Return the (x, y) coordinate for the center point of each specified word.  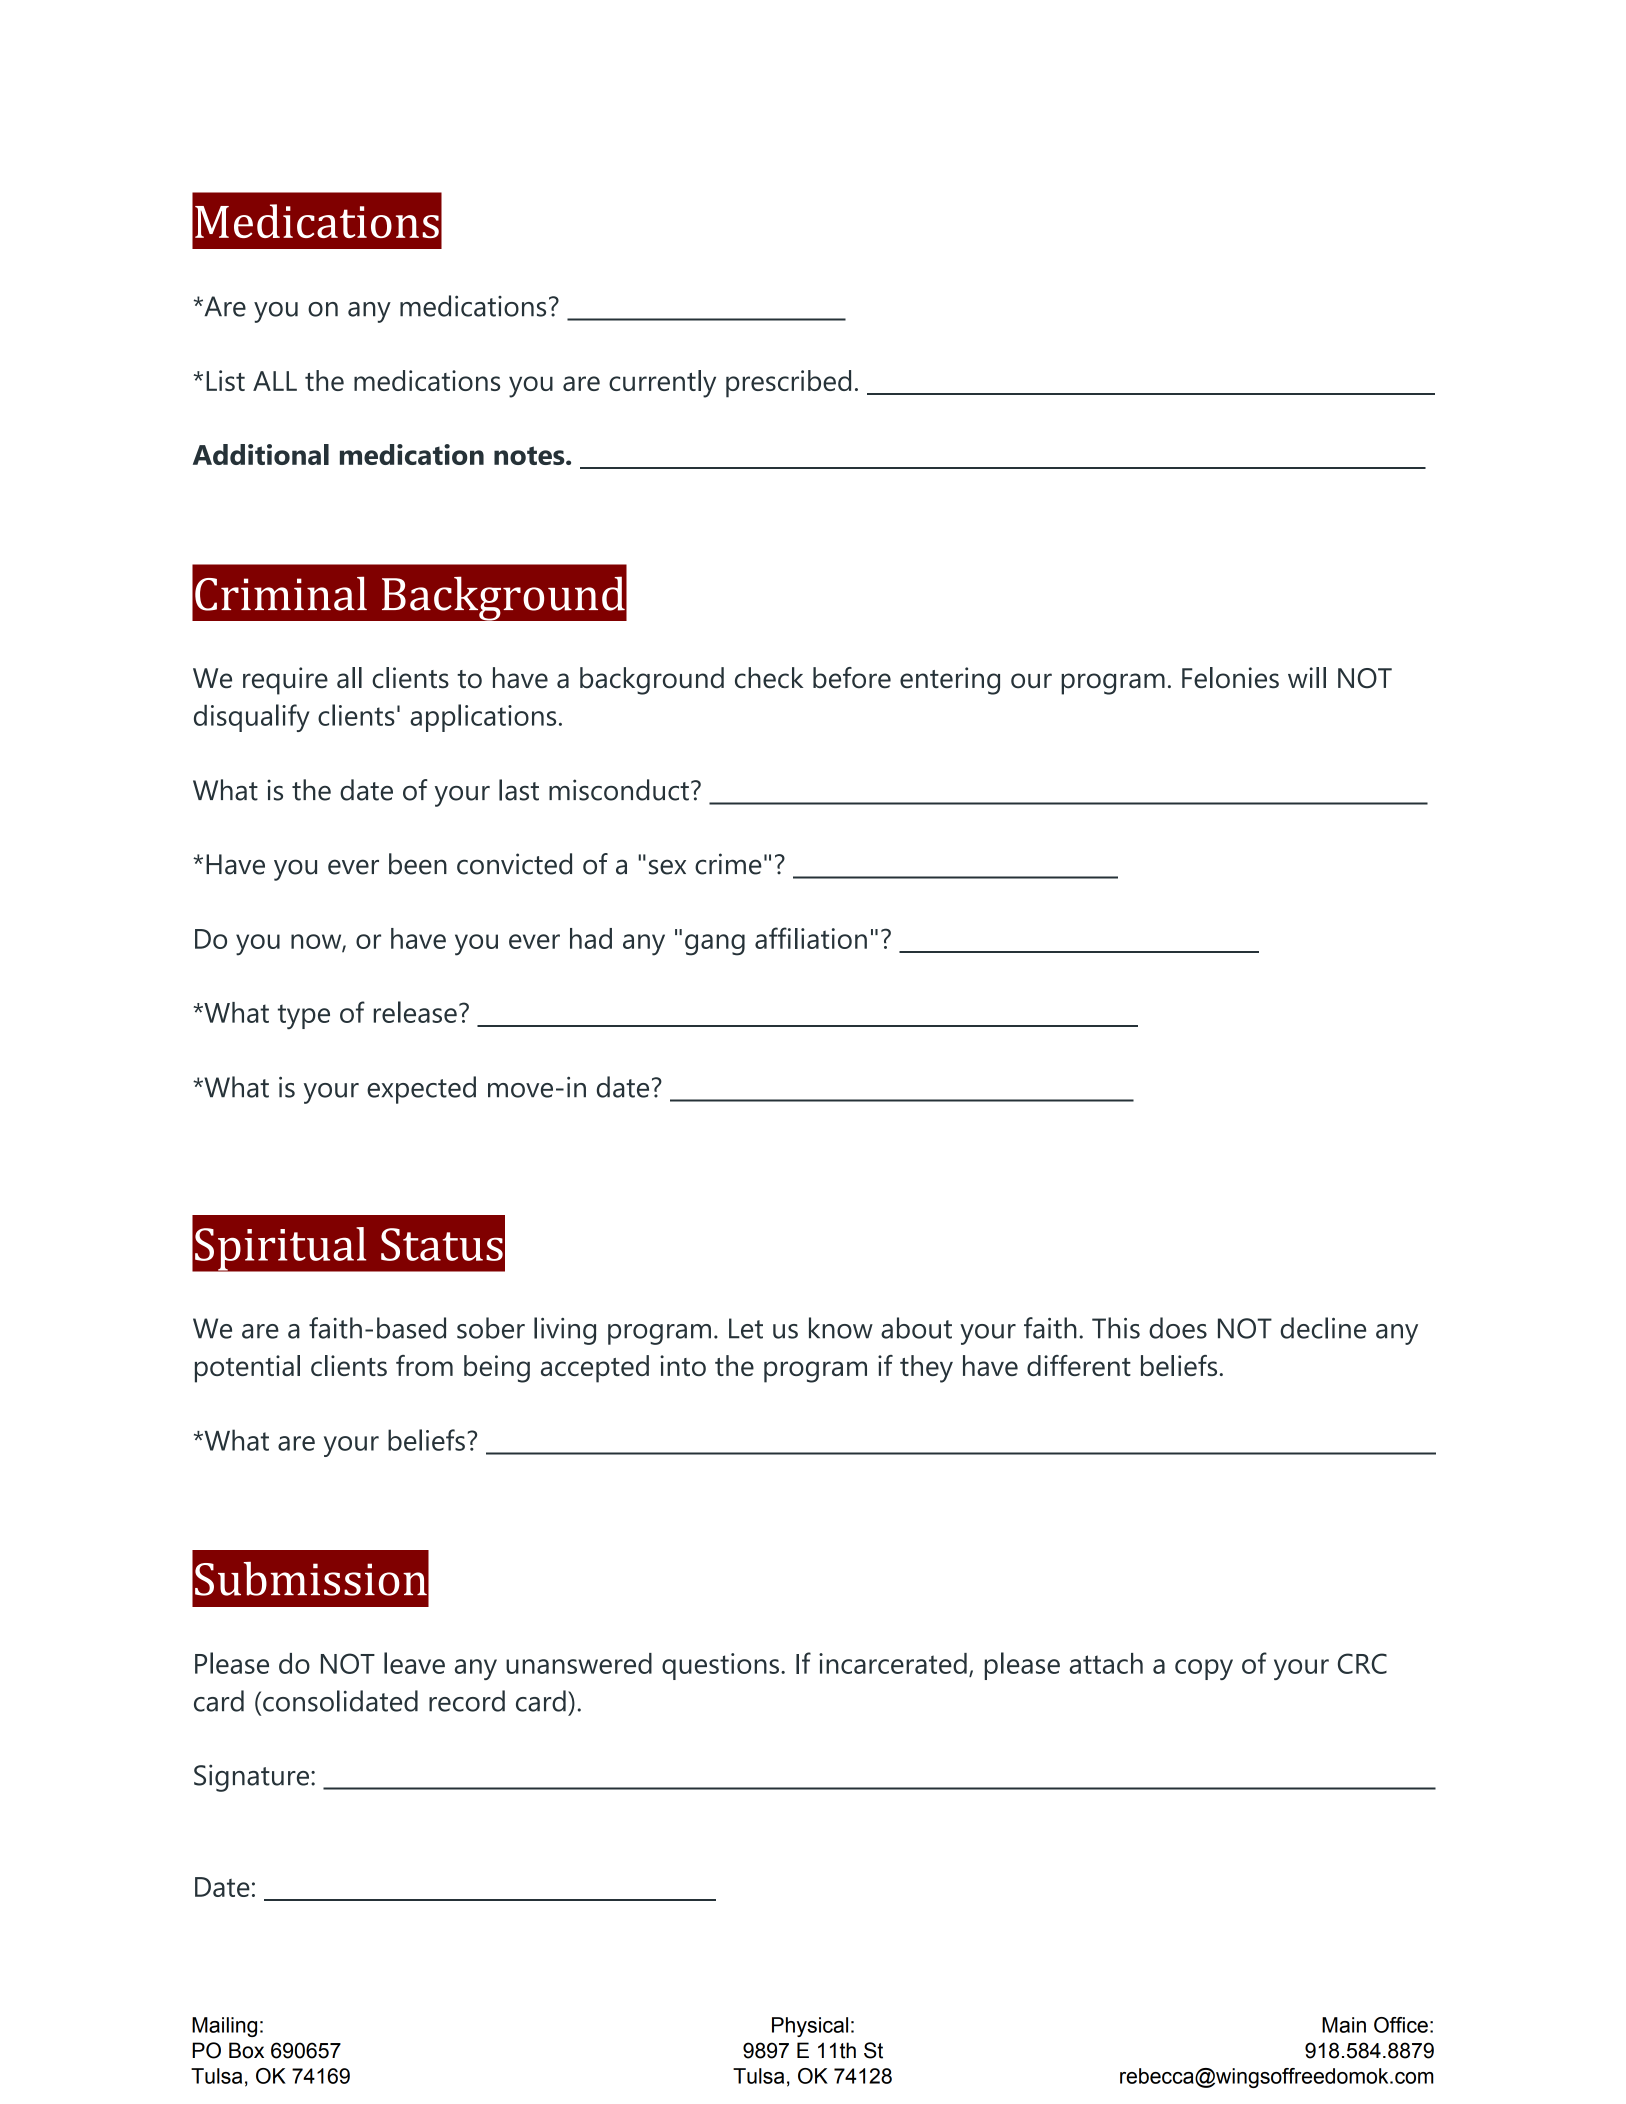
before (852, 678)
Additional (261, 454)
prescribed (788, 384)
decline (1323, 1328)
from (424, 1365)
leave (414, 1663)
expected (421, 1090)
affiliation (811, 938)
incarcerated (893, 1663)
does (1178, 1328)
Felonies (1230, 678)
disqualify (252, 718)
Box (246, 2050)
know (841, 1328)
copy (1204, 1669)
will (1307, 677)
